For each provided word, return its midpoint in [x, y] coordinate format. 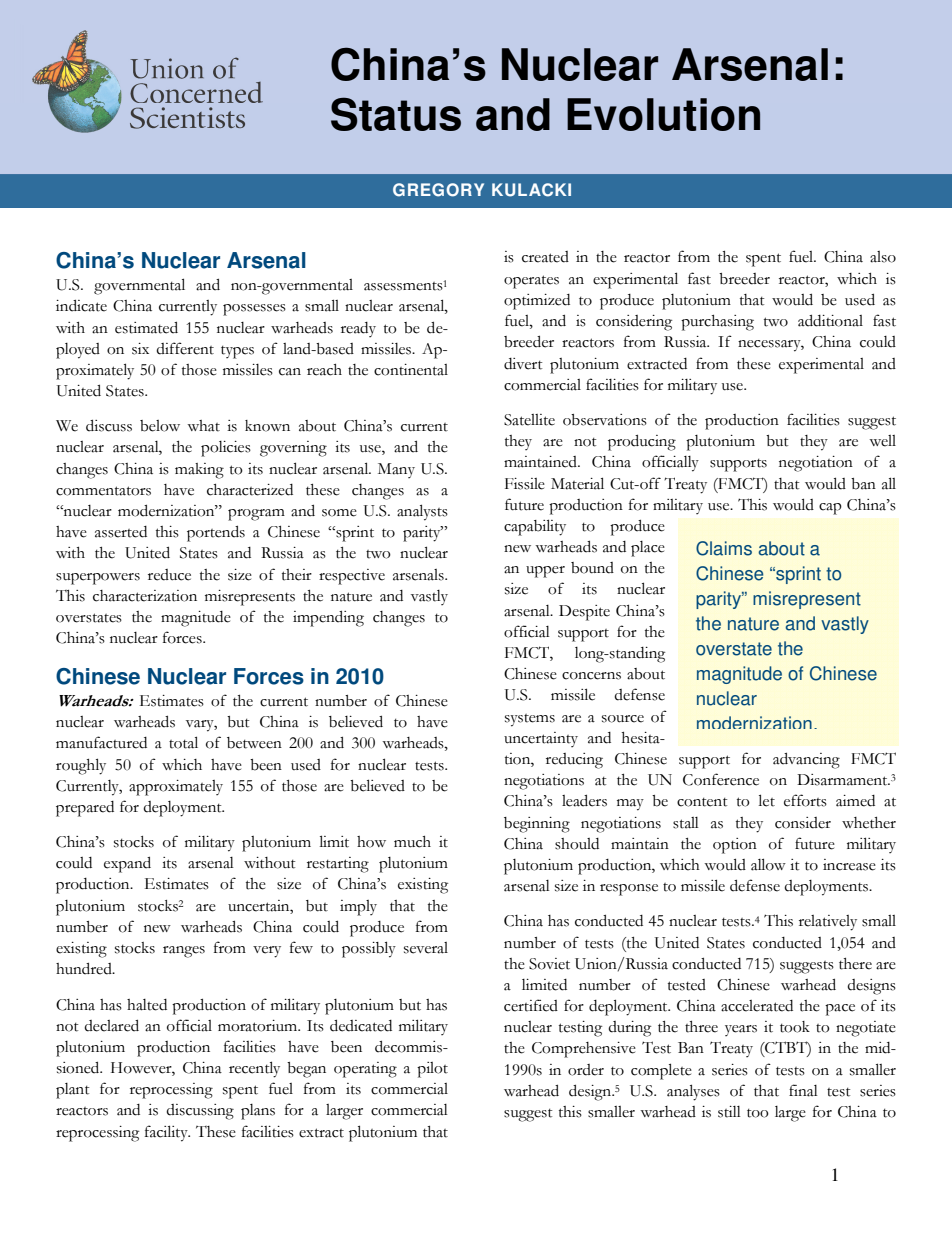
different [185, 348]
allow [768, 864]
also [883, 257]
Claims [724, 548]
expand [127, 864]
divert [523, 364]
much [412, 842]
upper [545, 572]
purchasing [717, 323]
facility [167, 1133]
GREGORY [438, 190]
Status [396, 114]
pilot [432, 1070]
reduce [169, 575]
